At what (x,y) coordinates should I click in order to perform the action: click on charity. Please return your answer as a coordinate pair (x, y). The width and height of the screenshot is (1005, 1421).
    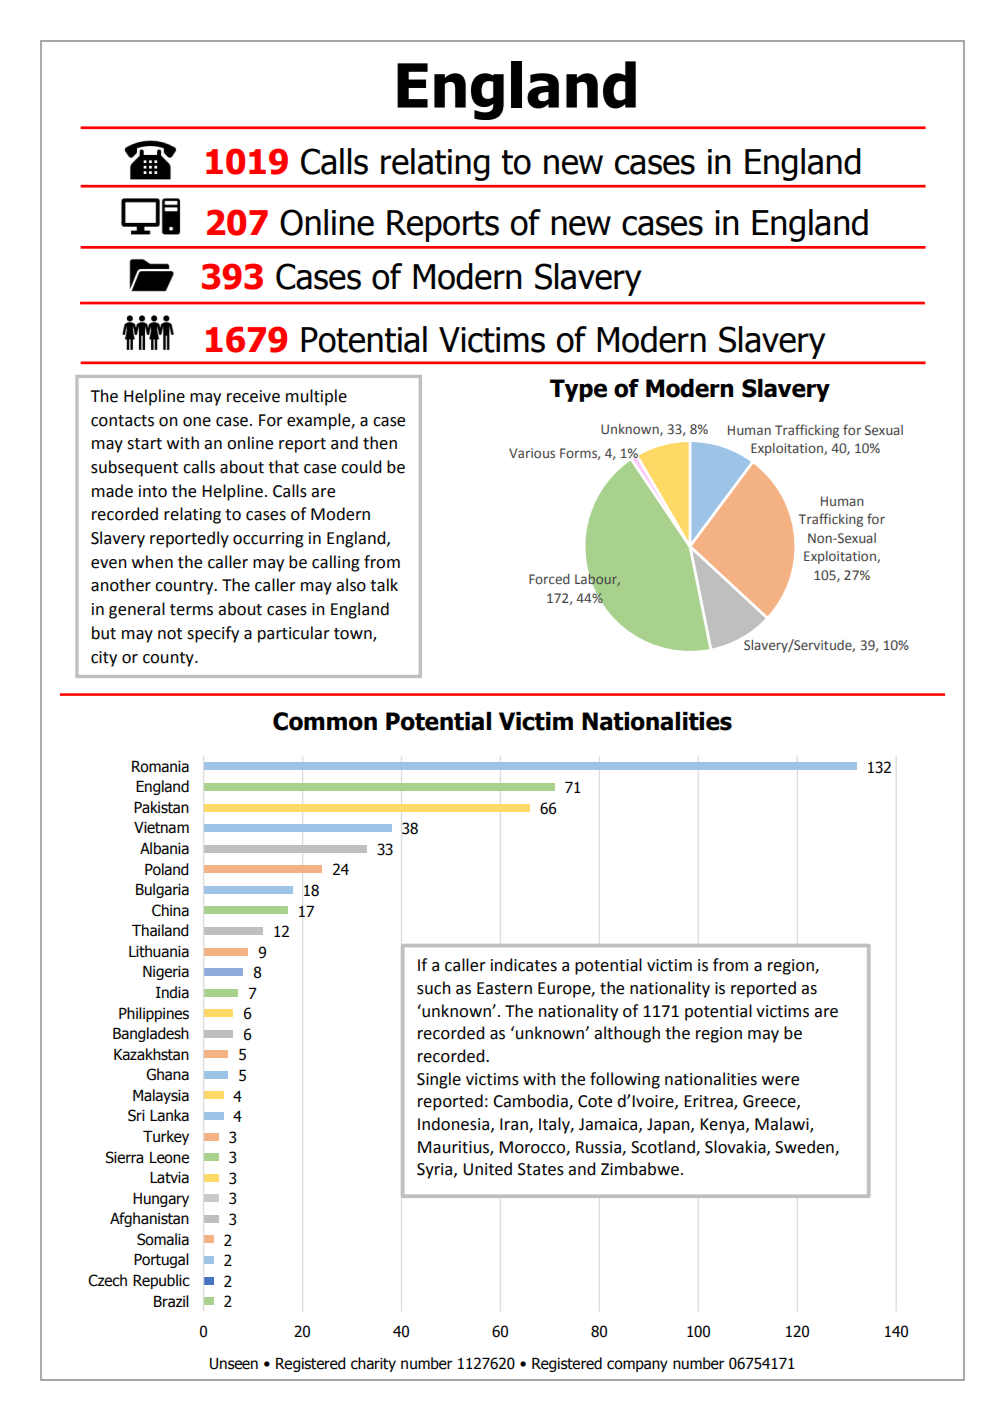
    Looking at the image, I should click on (373, 1364).
